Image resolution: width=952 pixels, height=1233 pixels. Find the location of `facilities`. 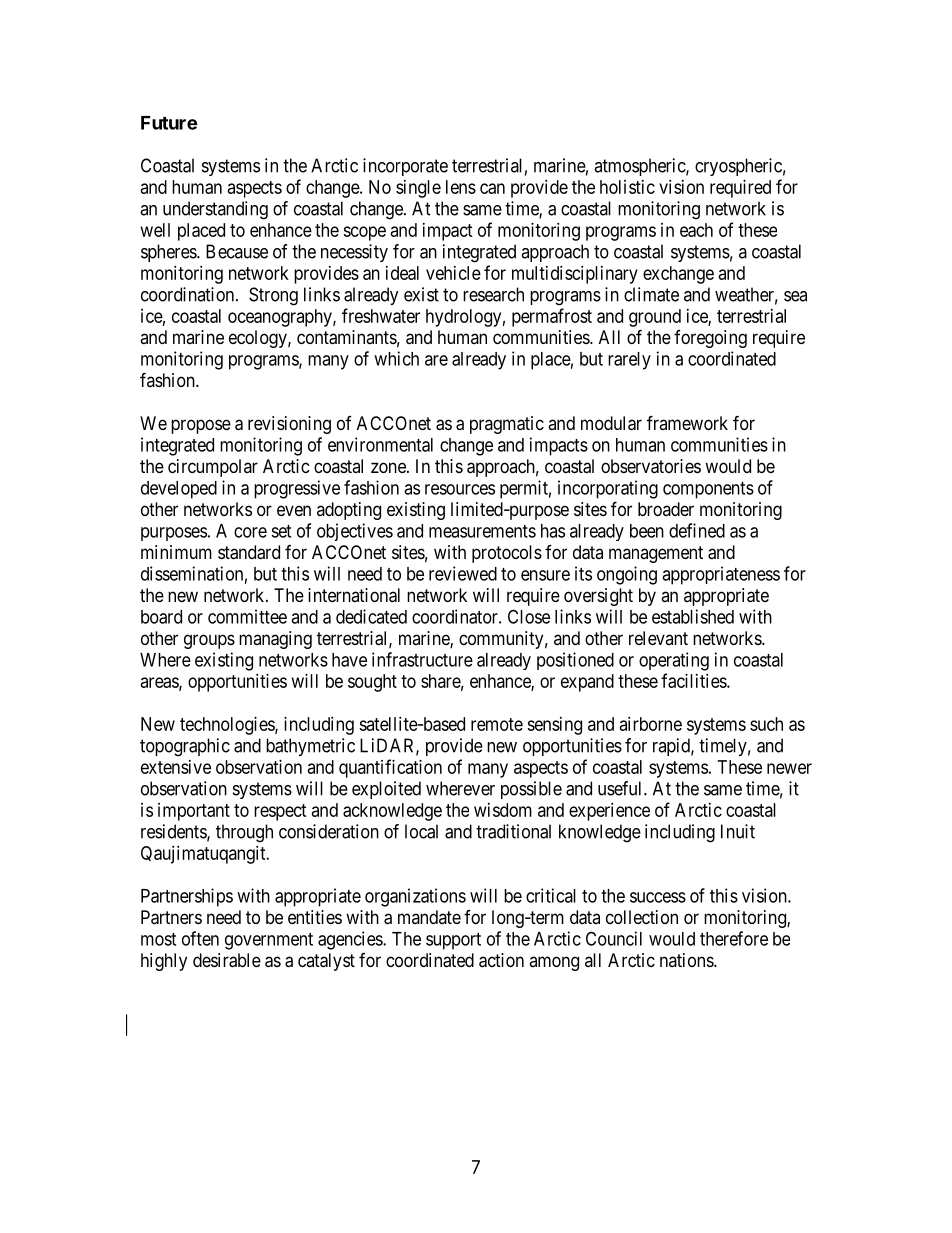

facilities is located at coordinates (694, 680).
